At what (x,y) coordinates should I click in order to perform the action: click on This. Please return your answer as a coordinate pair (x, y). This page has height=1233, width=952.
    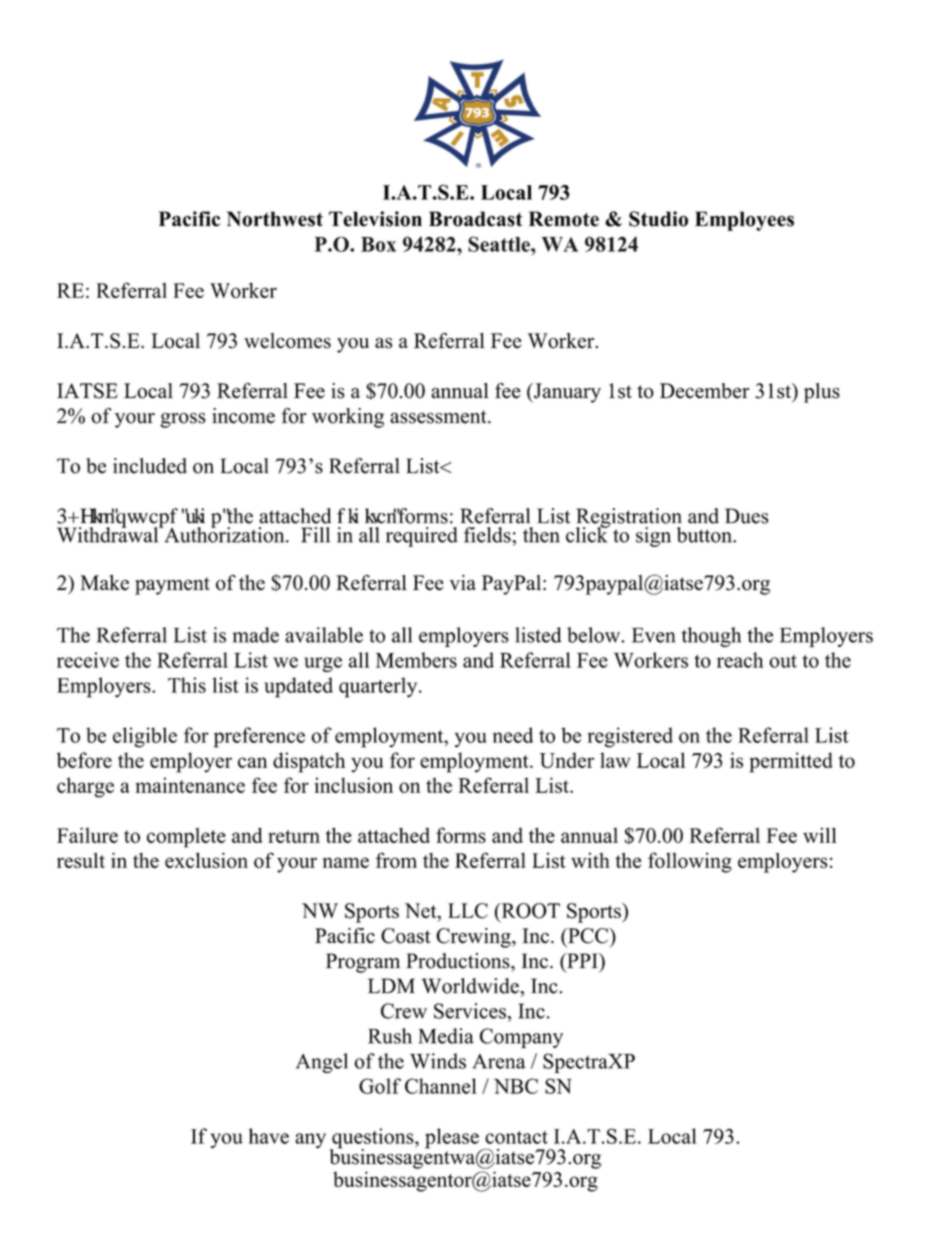
    Looking at the image, I should click on (187, 685).
